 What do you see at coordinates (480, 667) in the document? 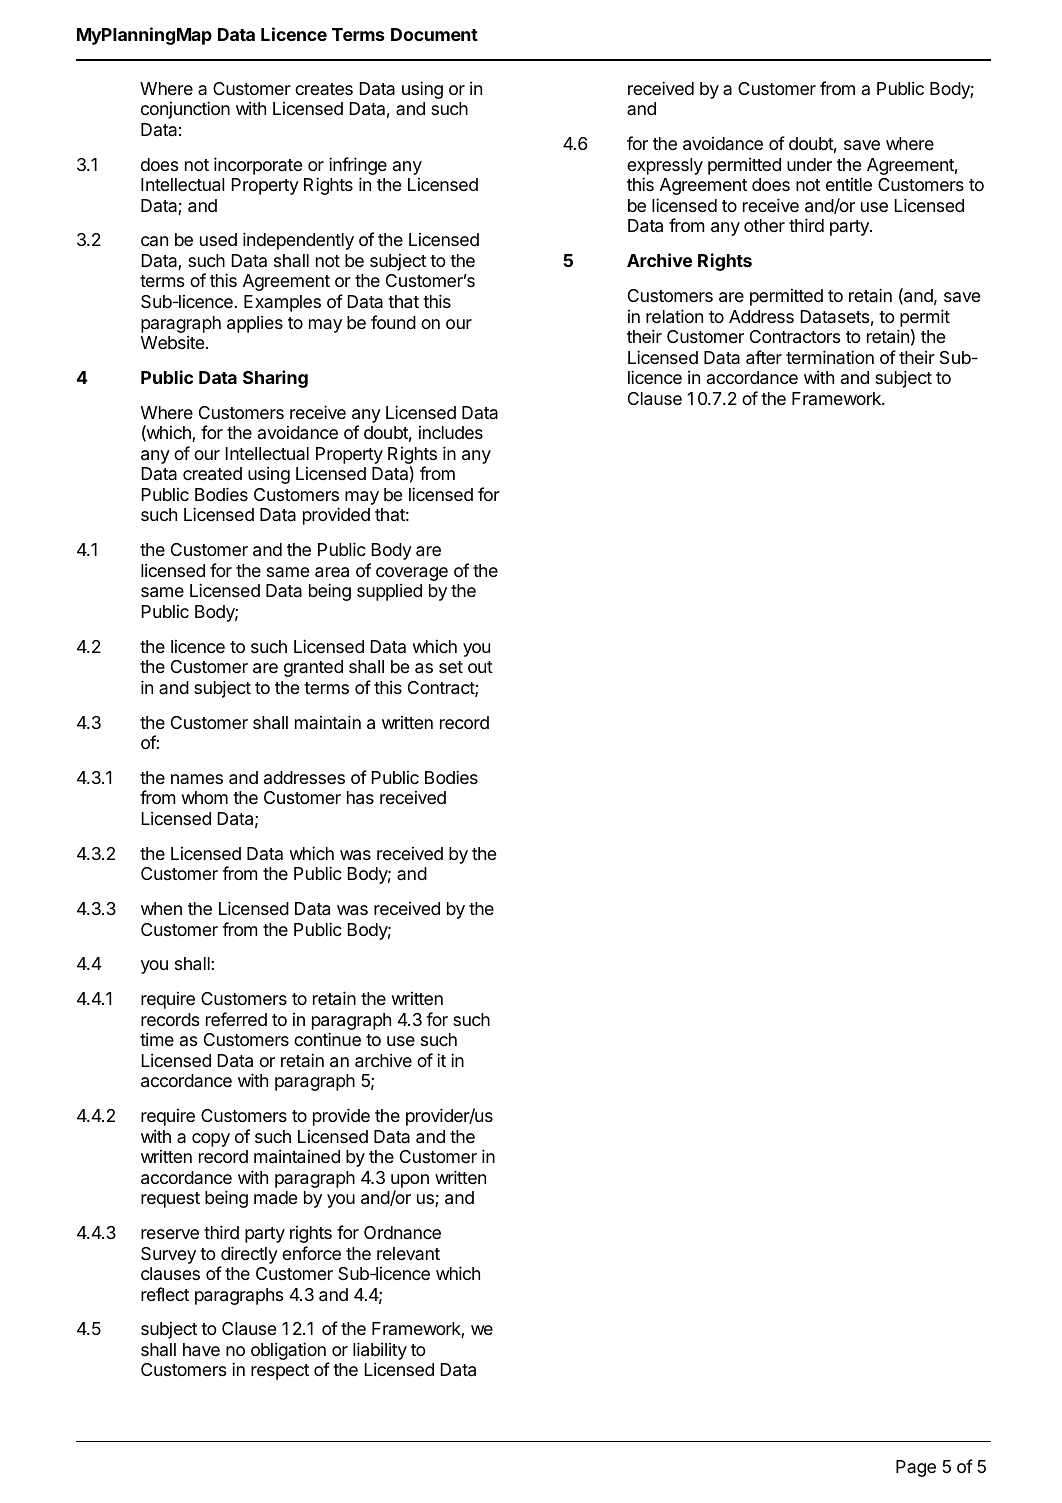
I see `out` at bounding box center [480, 667].
